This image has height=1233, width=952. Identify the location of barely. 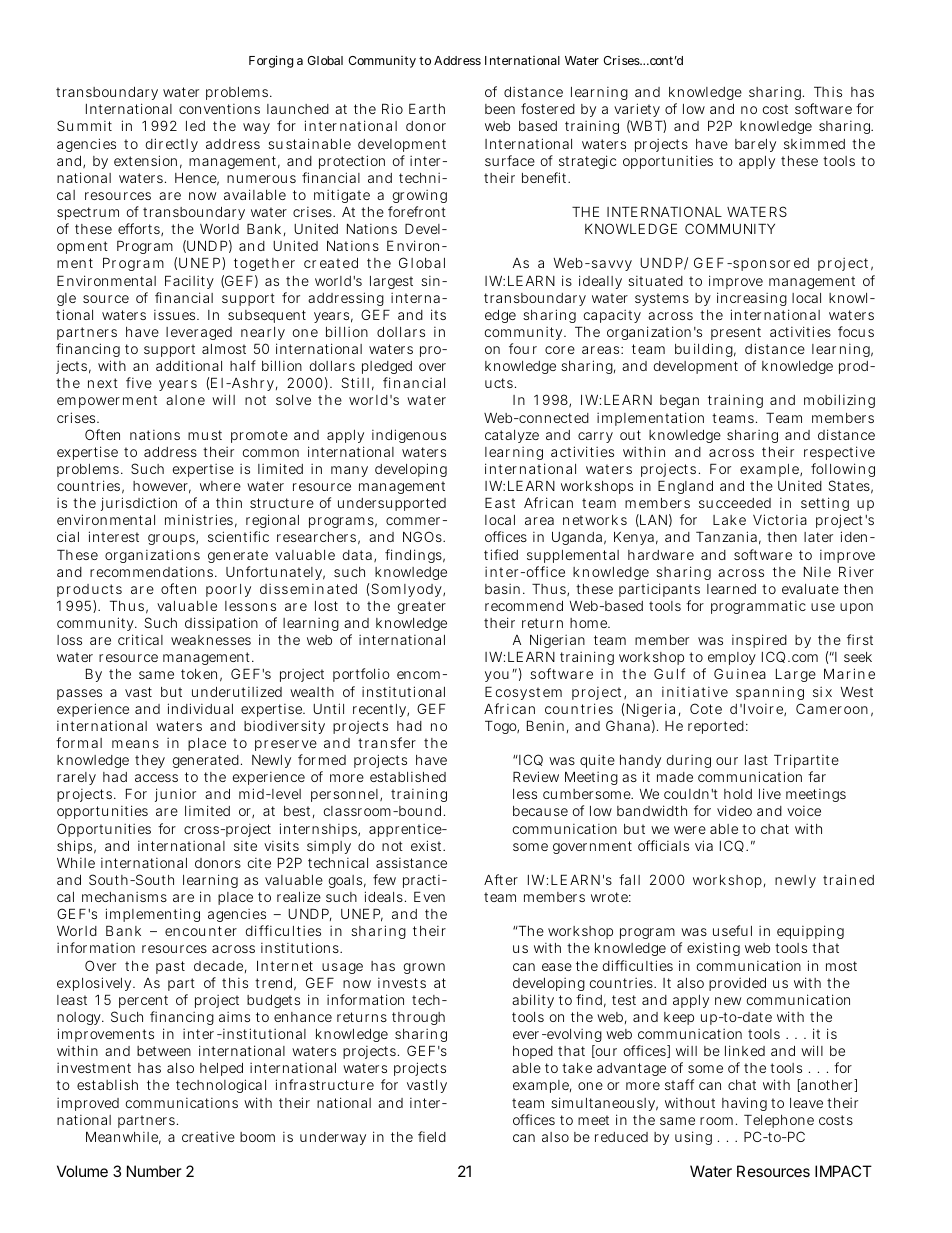
(755, 145).
